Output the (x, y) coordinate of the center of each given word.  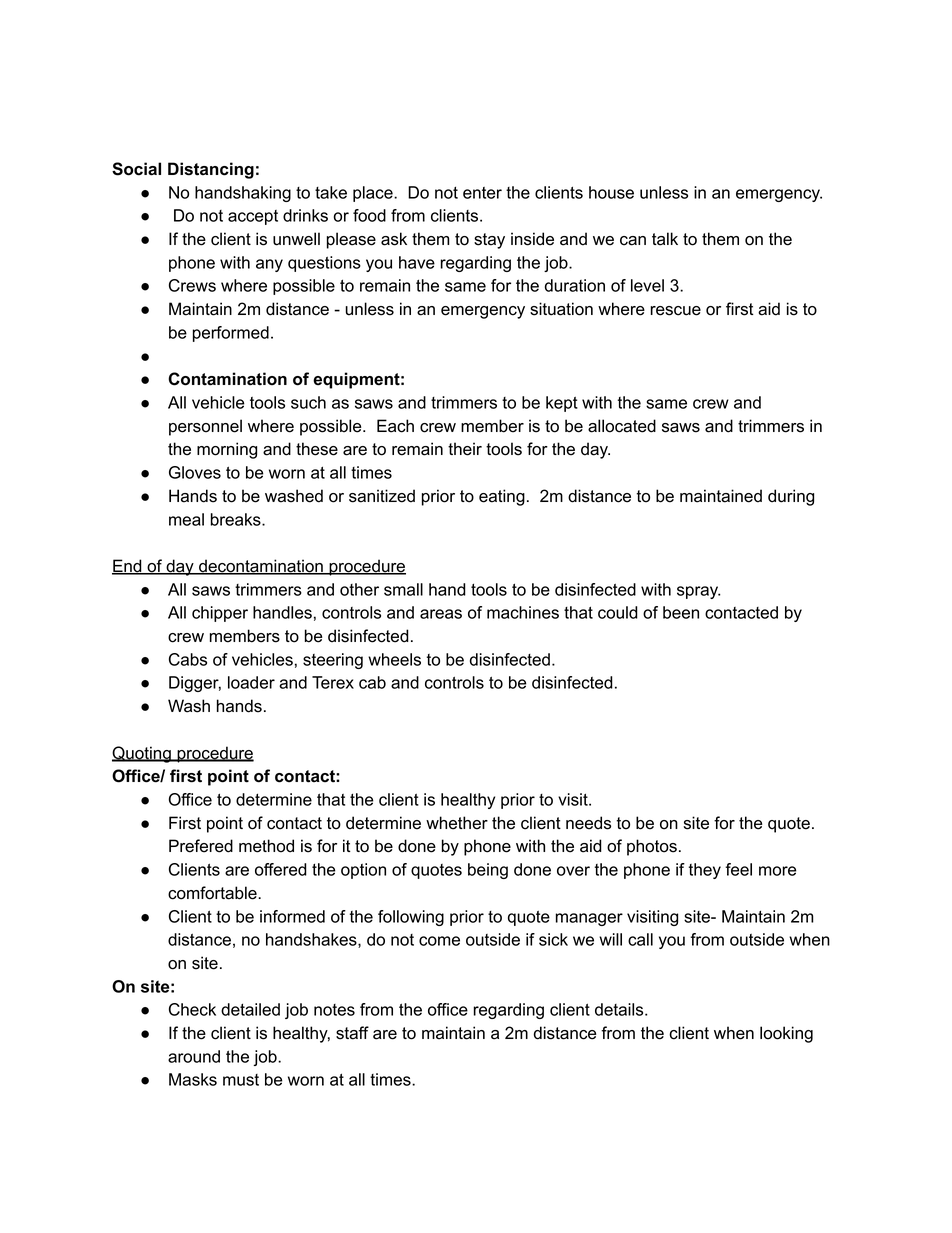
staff (352, 1033)
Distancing (211, 170)
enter (482, 193)
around (194, 1056)
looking (786, 1034)
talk (665, 239)
